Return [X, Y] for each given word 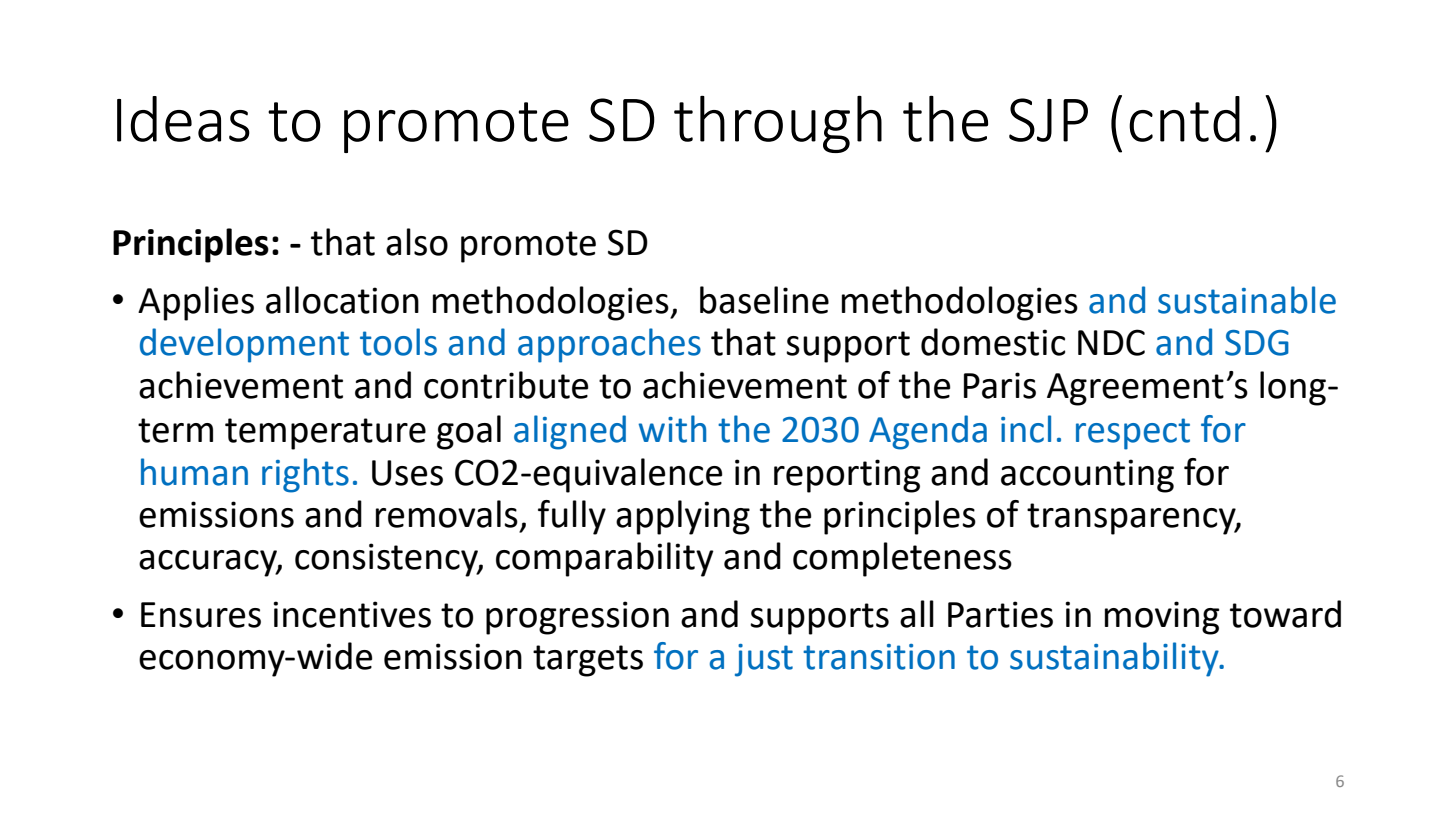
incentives [352, 614]
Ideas [183, 119]
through [778, 124]
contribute [506, 385]
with [672, 429]
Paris [1000, 385]
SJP [1048, 120]
